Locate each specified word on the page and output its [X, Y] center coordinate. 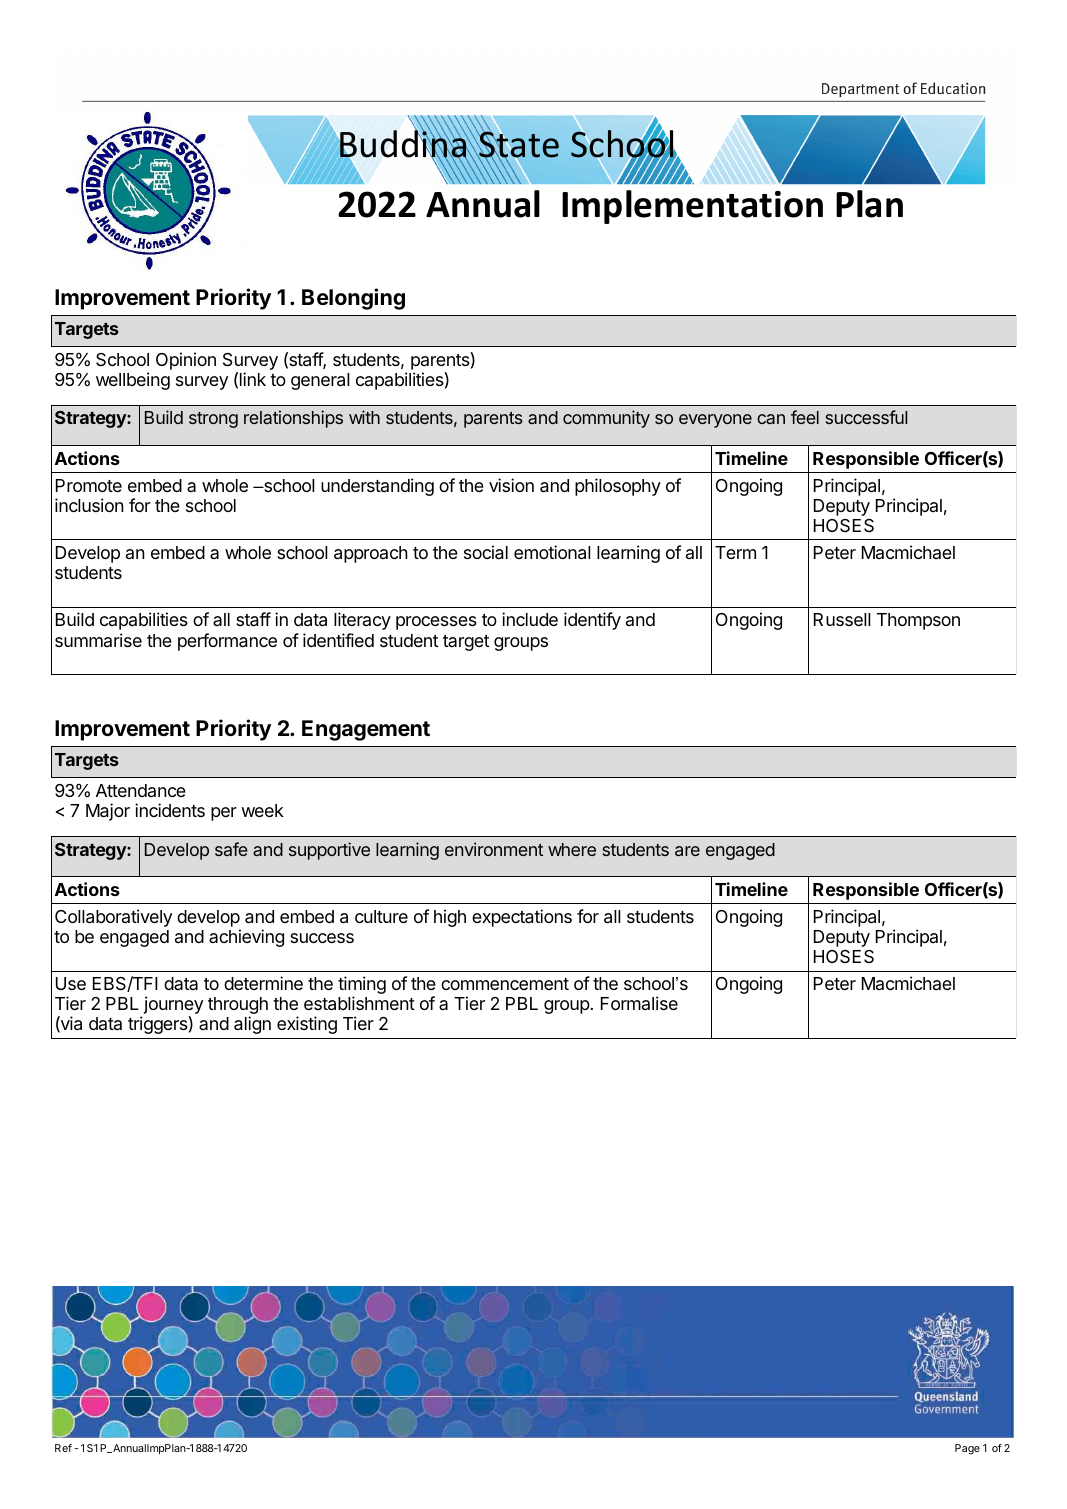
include [530, 619]
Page [967, 1449]
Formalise [639, 1003]
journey [172, 1006]
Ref [63, 1448]
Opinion [186, 361]
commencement [505, 984]
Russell [842, 619]
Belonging [353, 299]
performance [227, 642]
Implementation [692, 207]
